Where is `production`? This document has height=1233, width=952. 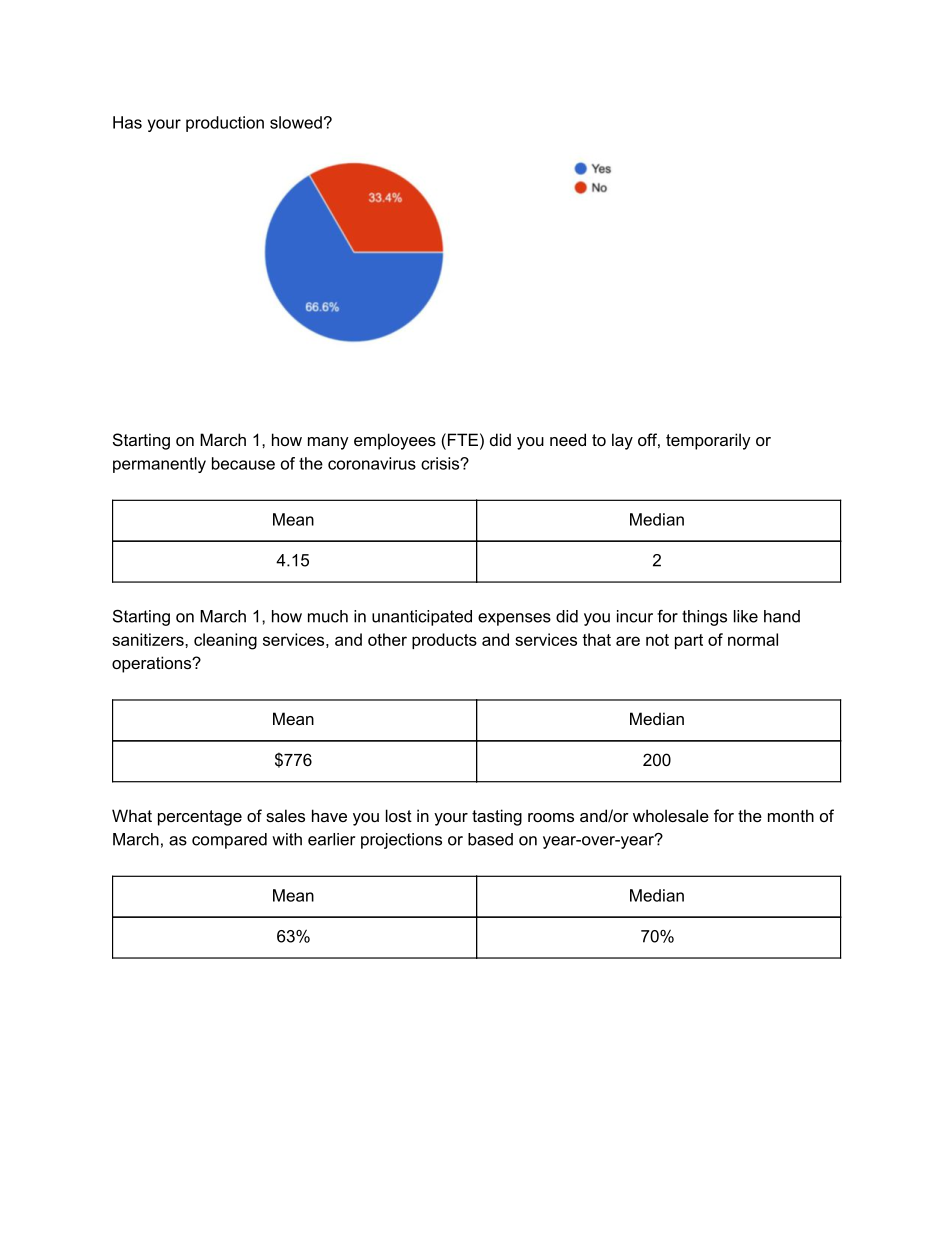
production is located at coordinates (225, 124).
